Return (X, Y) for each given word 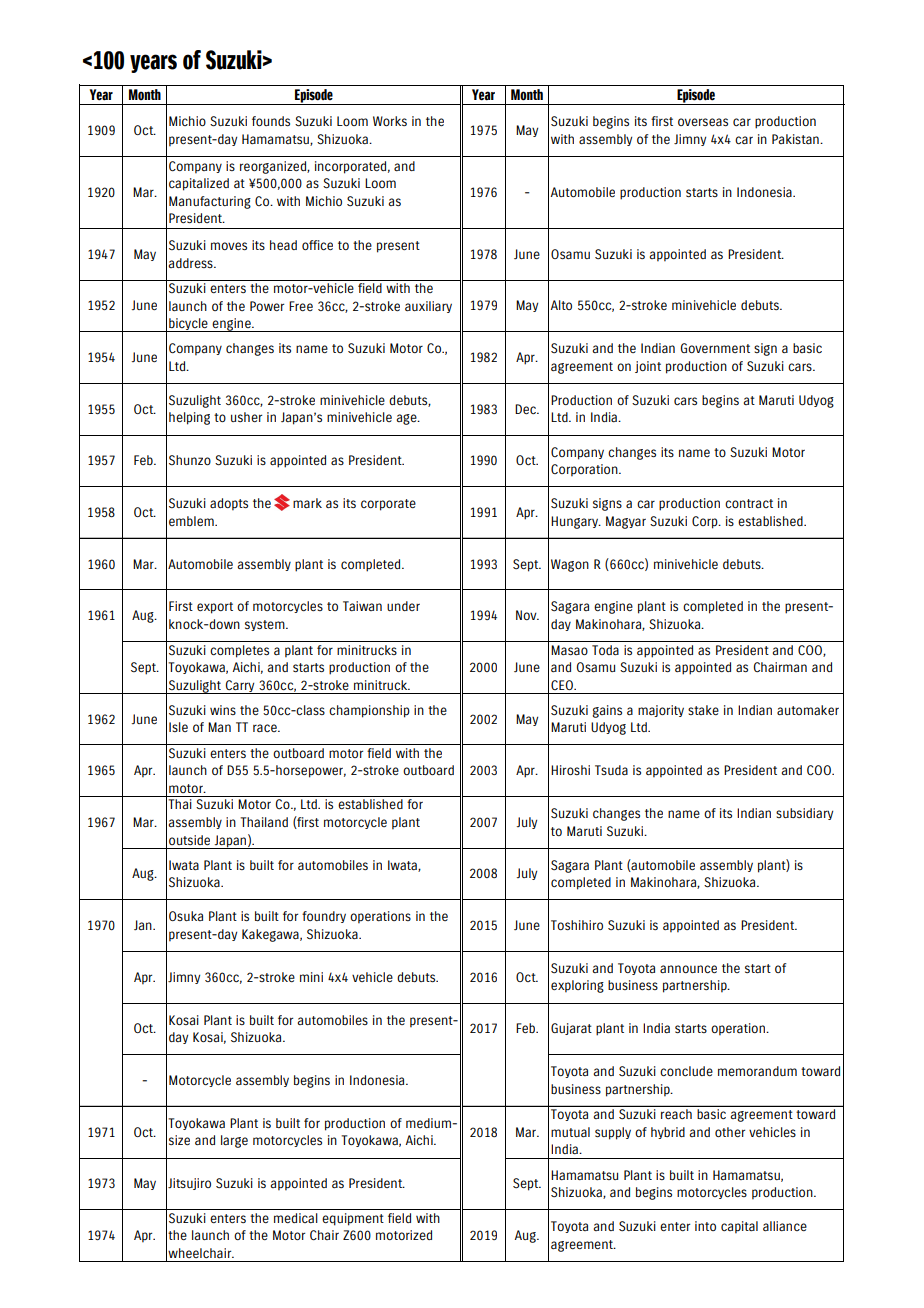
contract (749, 503)
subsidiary (804, 814)
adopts (229, 504)
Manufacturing (210, 202)
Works (390, 121)
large (234, 1141)
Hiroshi (570, 770)
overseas (703, 122)
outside (189, 840)
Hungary (576, 522)
